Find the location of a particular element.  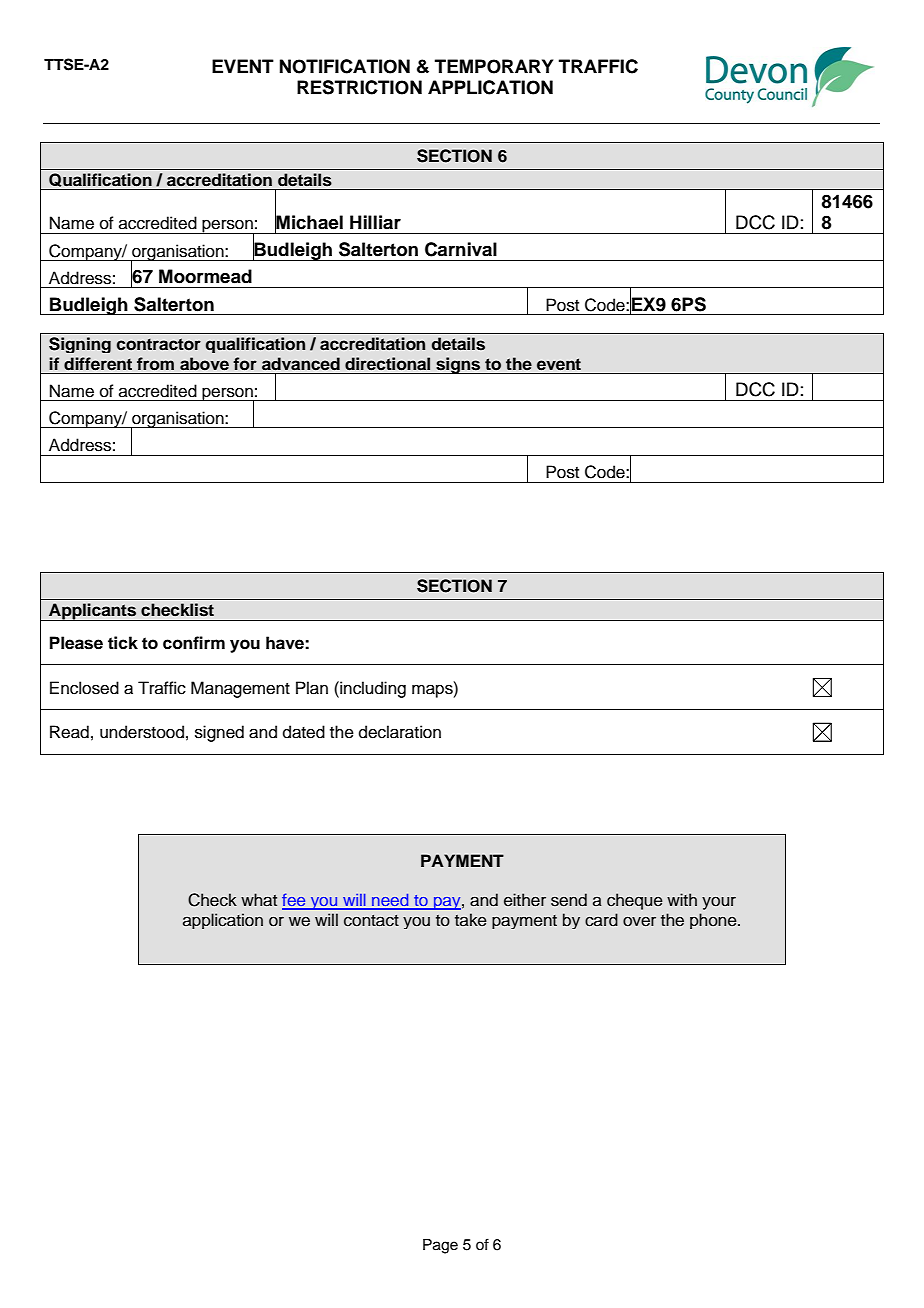

cheque is located at coordinates (635, 901).
